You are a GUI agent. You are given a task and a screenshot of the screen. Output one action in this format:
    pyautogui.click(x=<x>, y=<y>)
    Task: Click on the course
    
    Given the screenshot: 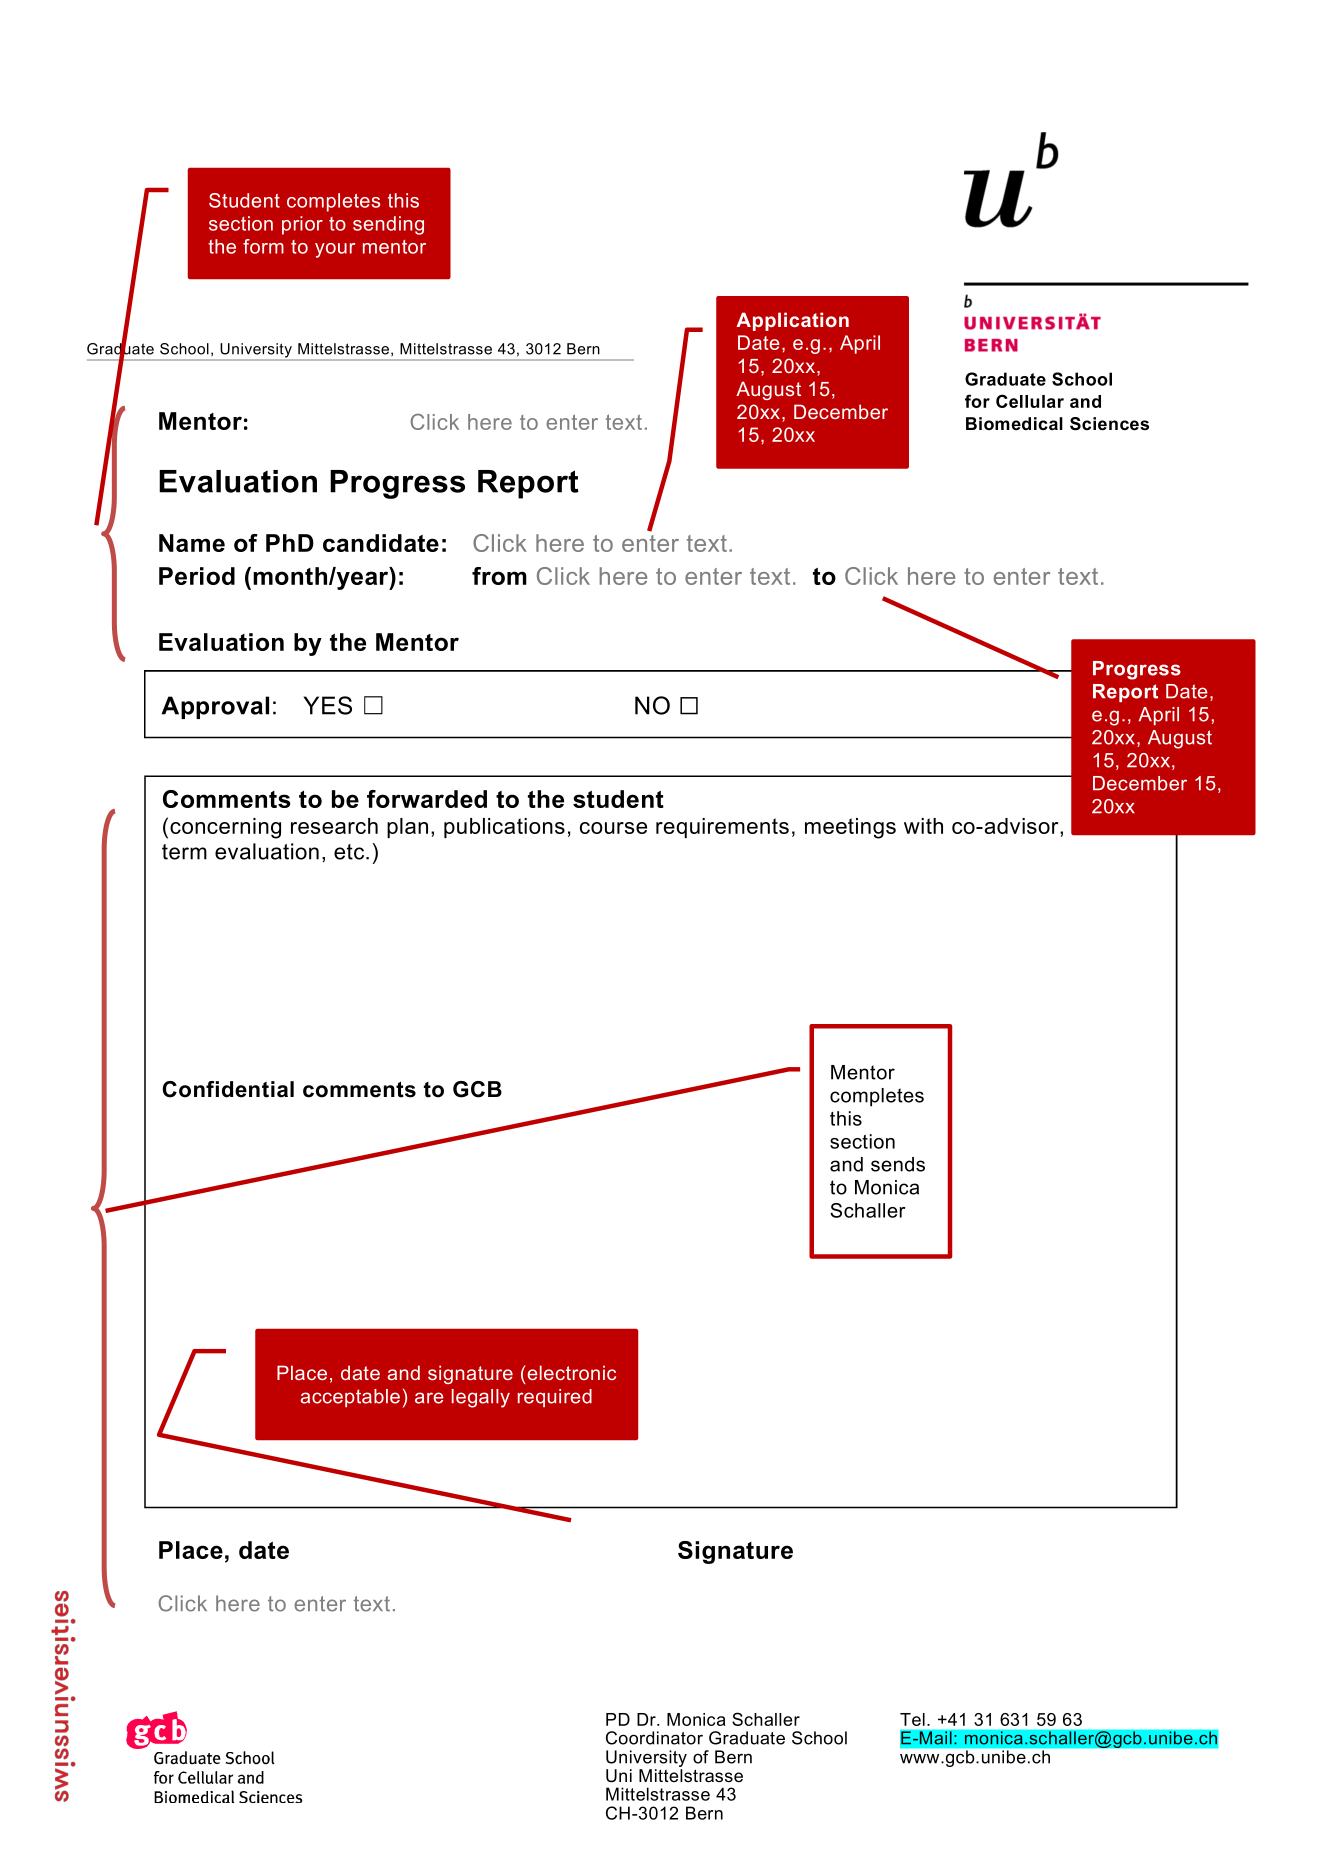 What is the action you would take?
    pyautogui.click(x=613, y=828)
